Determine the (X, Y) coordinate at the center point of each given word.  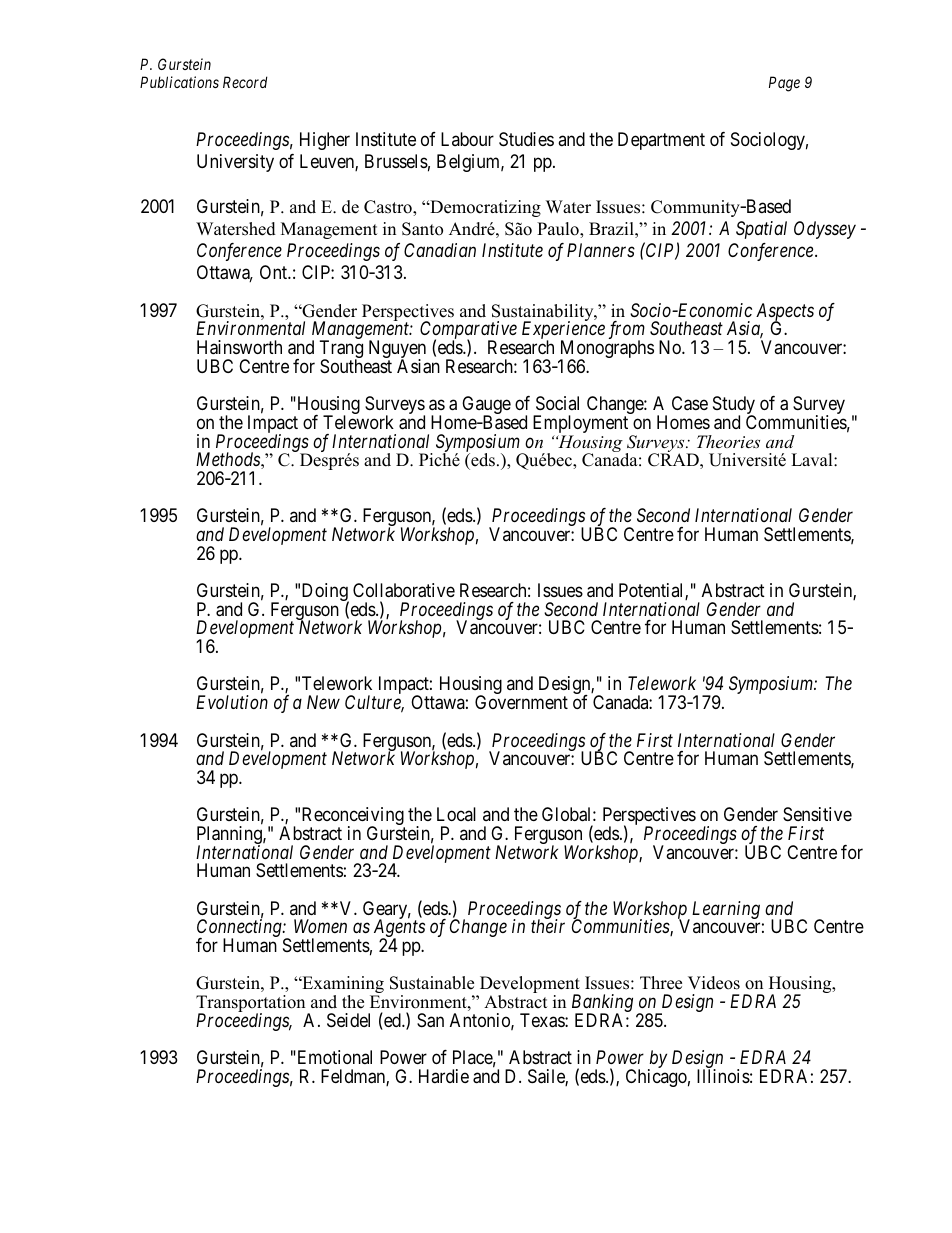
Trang (341, 350)
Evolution (232, 702)
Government (521, 702)
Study (734, 406)
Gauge (486, 406)
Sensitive (817, 814)
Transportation (252, 1005)
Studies (526, 139)
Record (245, 82)
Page (784, 84)
